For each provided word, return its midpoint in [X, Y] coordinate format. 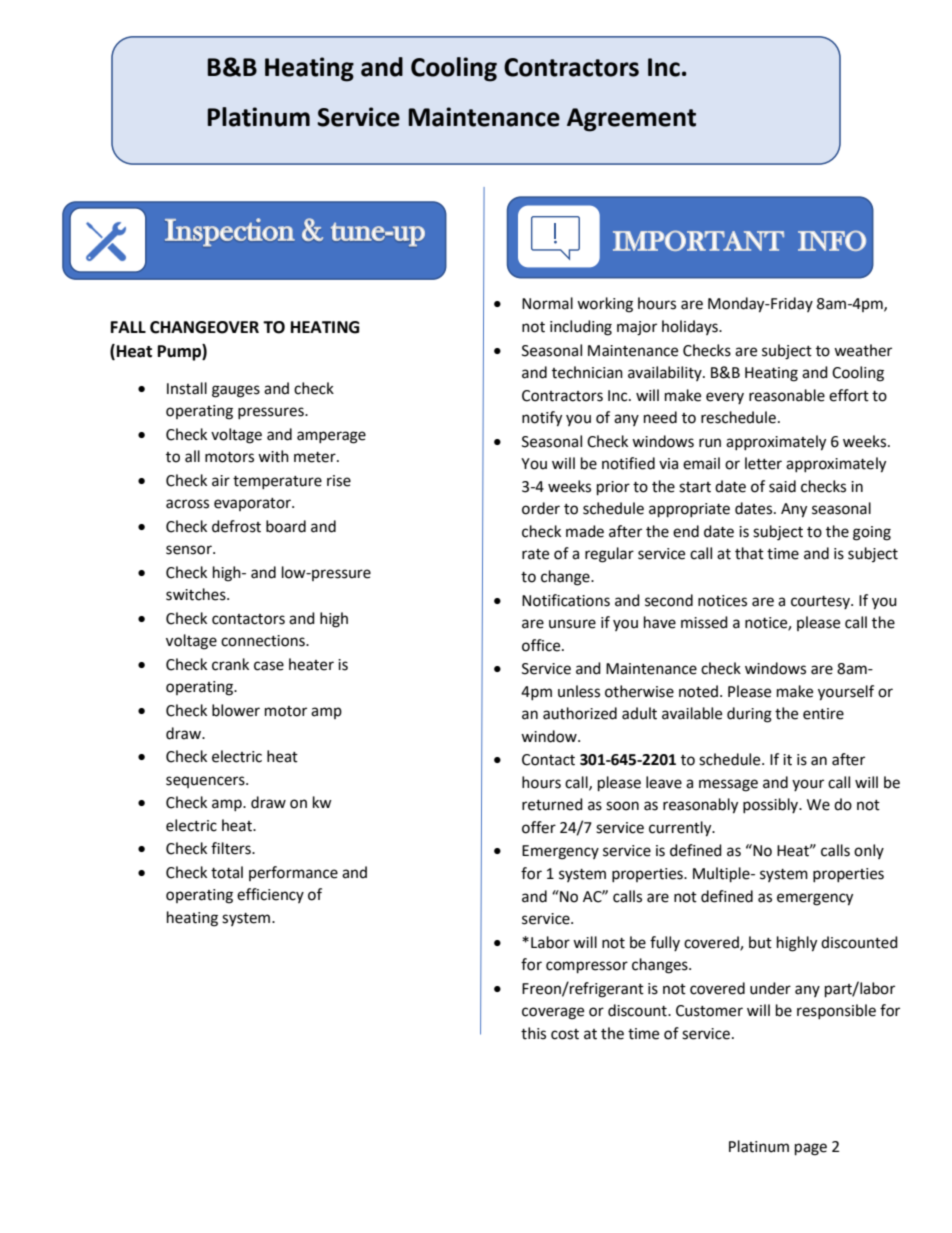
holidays [691, 327]
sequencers [206, 782]
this [533, 1033]
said [782, 486]
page [811, 1149]
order [541, 508]
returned [552, 804]
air [221, 481]
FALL [128, 327]
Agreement [631, 120]
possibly [772, 805]
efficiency [270, 895]
